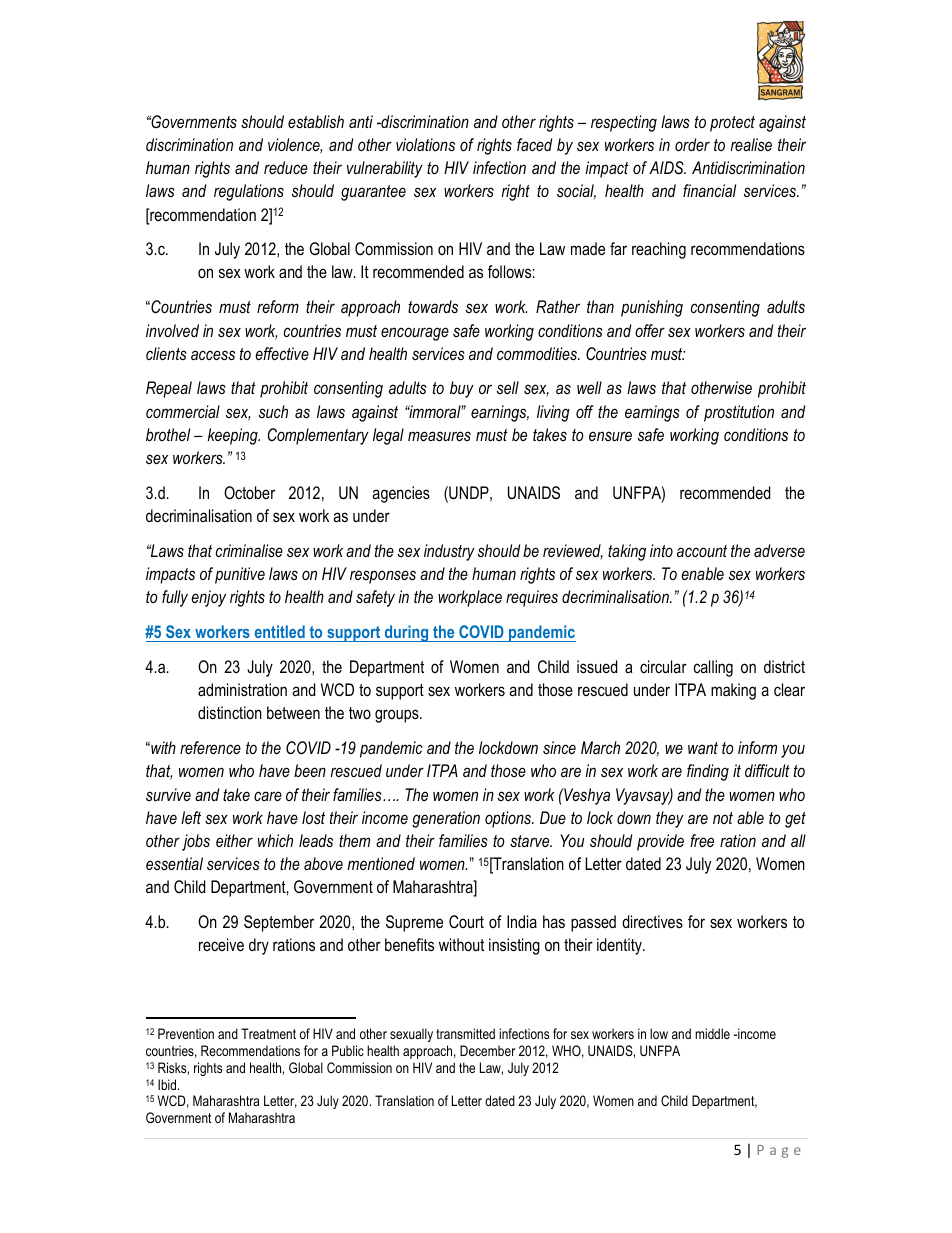 The height and width of the image is (1233, 952). I want to click on order, so click(692, 144).
